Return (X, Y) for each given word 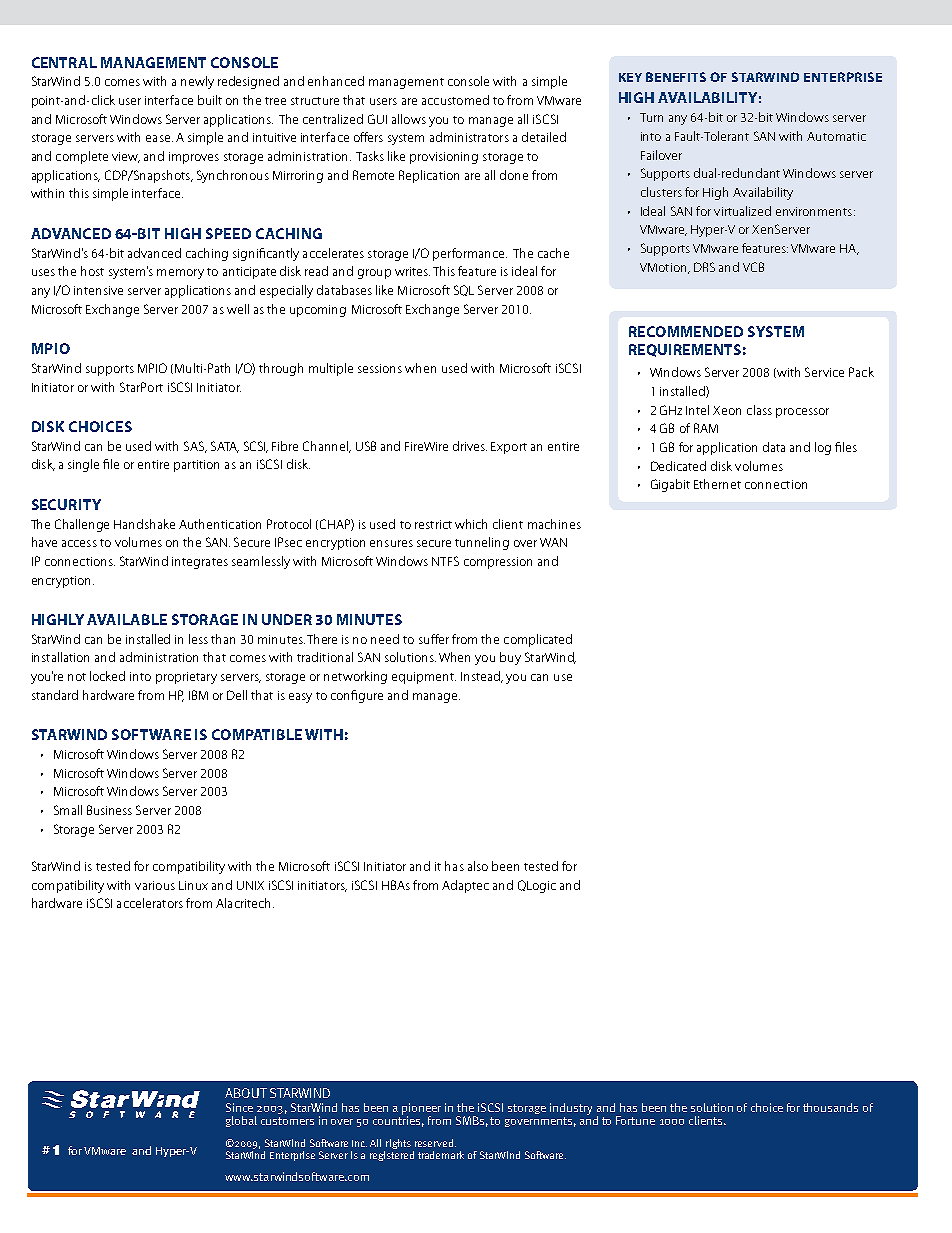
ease (159, 138)
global (241, 1121)
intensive (98, 290)
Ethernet (717, 484)
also (478, 866)
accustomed (455, 100)
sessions (380, 368)
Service (824, 372)
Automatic (836, 136)
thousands (830, 1107)
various (155, 885)
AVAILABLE (127, 619)
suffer (434, 639)
